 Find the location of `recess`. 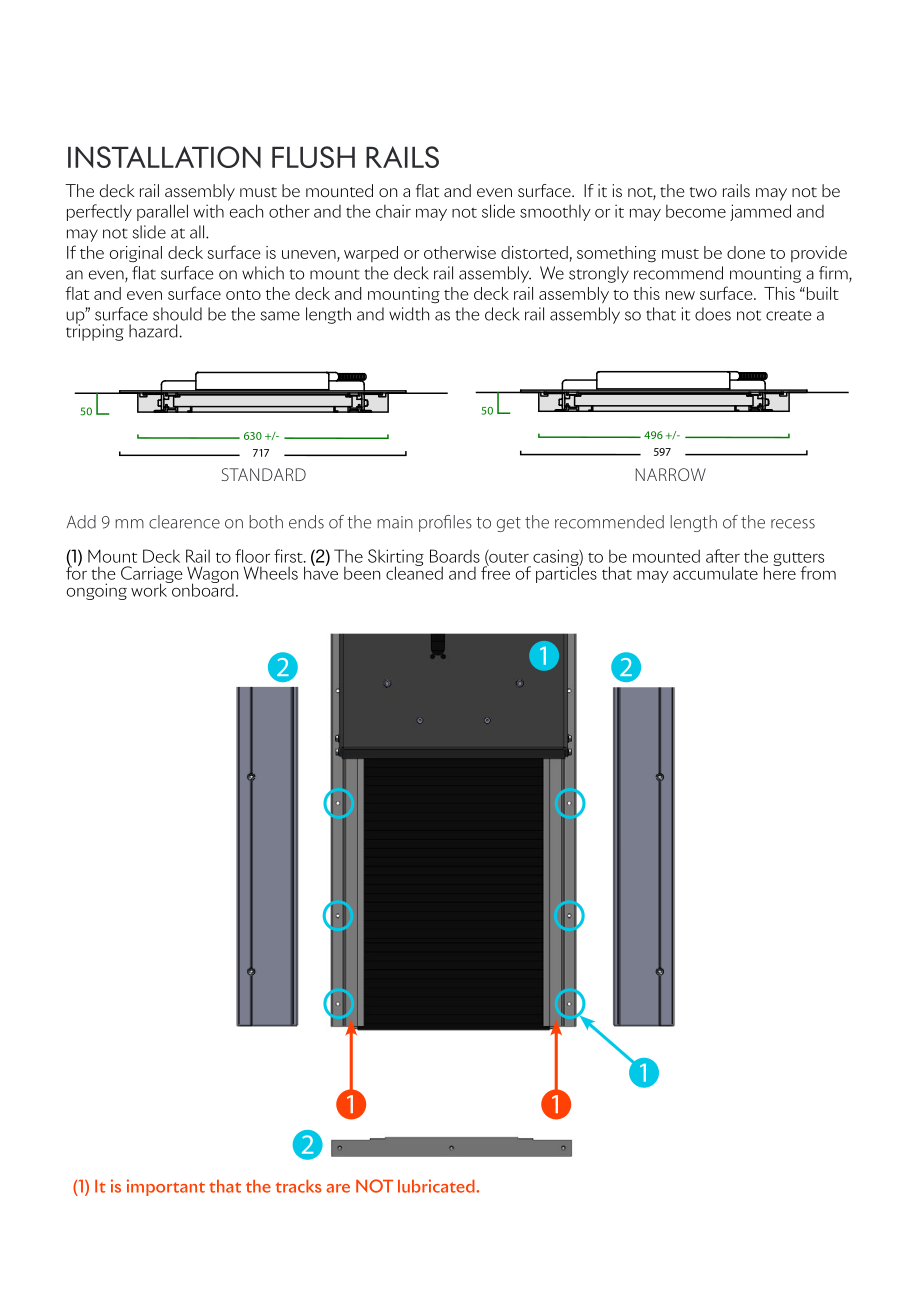

recess is located at coordinates (793, 524).
